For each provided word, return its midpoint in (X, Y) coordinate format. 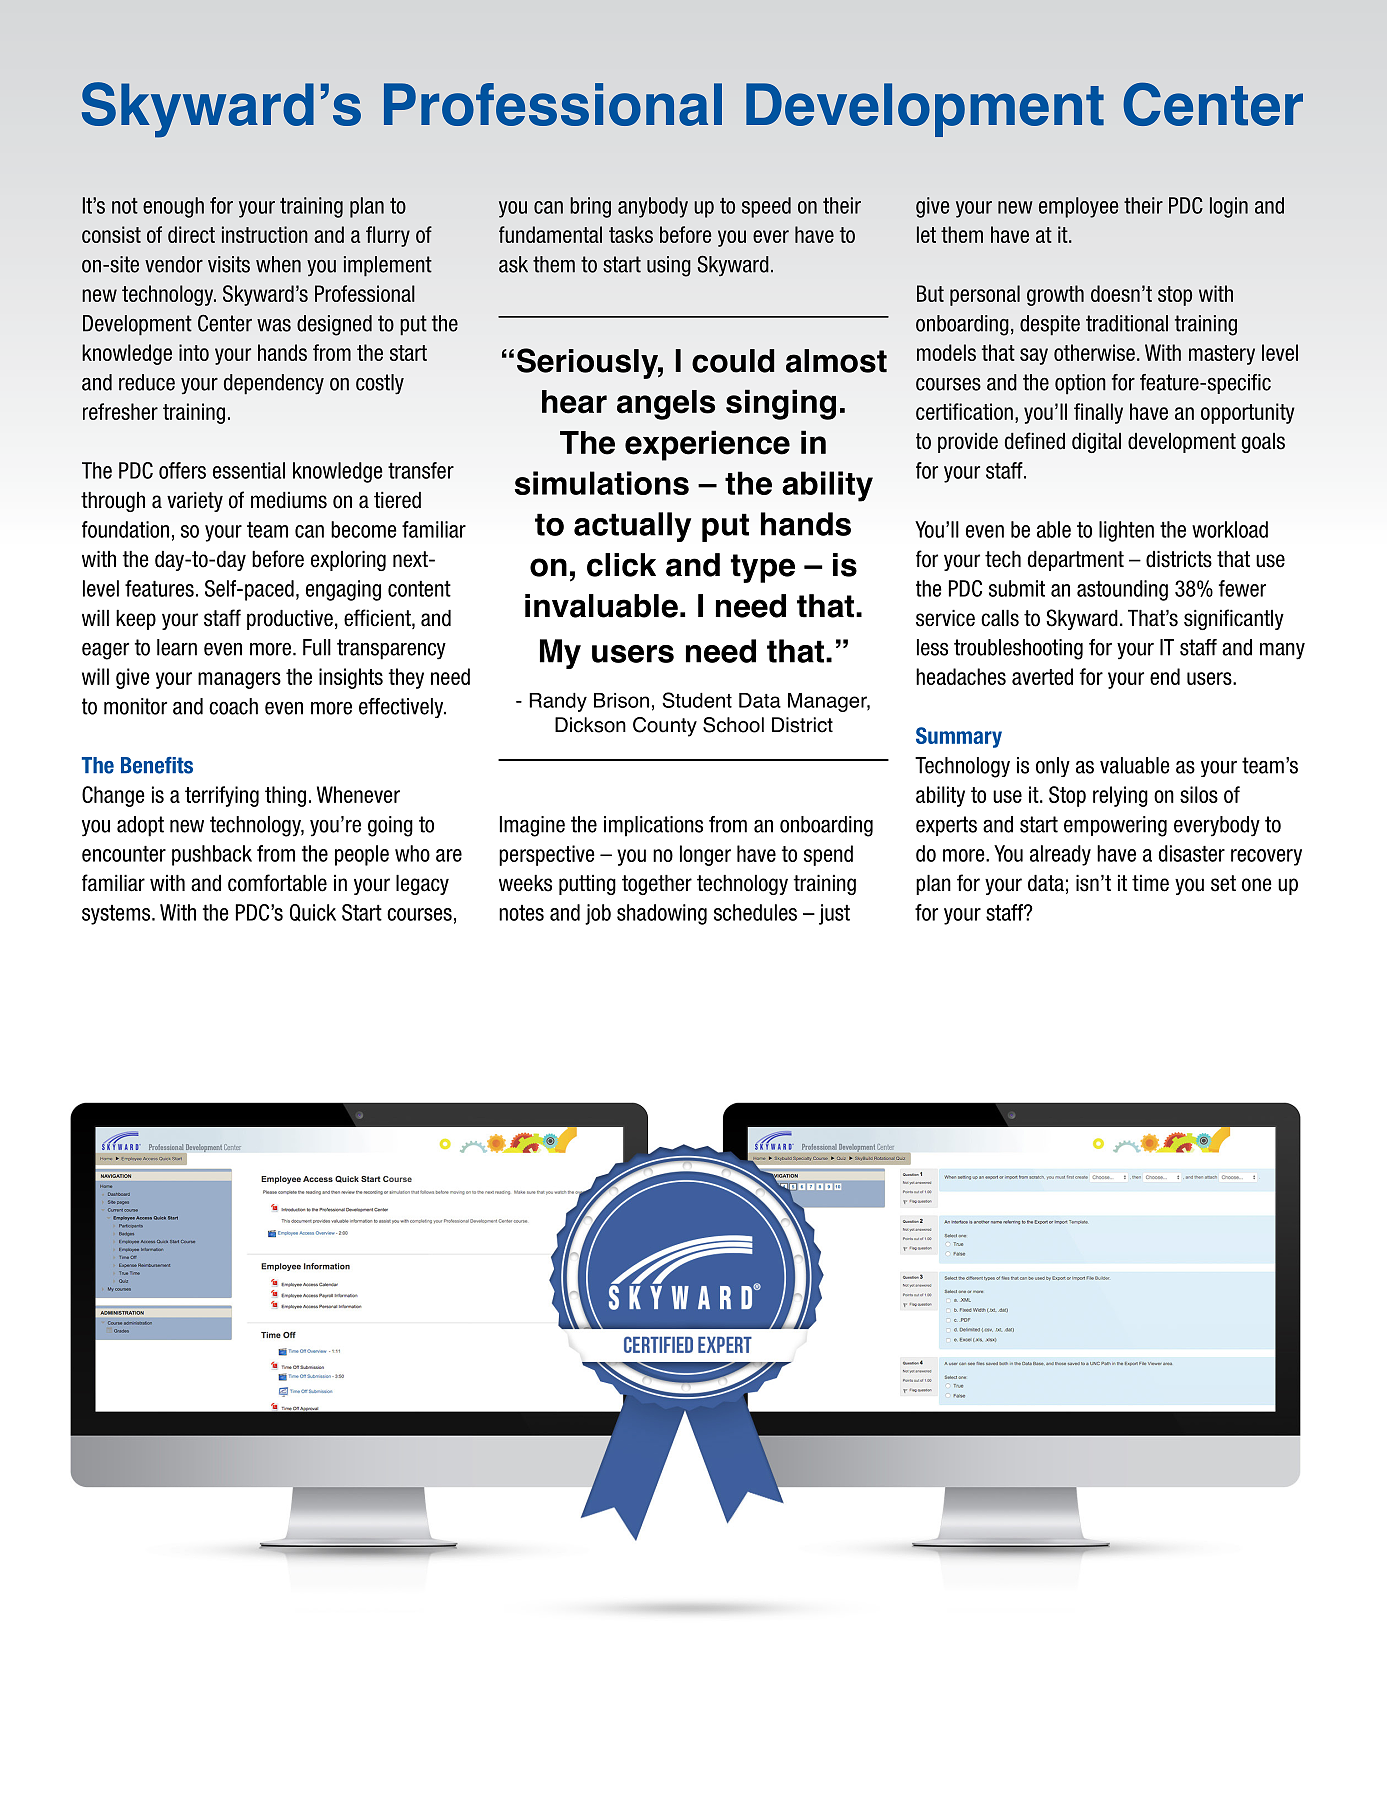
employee (1078, 207)
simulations (602, 483)
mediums (289, 500)
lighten (1126, 531)
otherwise (1094, 352)
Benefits (157, 765)
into (194, 352)
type (763, 568)
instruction (265, 234)
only (1053, 767)
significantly (1234, 619)
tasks (631, 234)
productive (290, 620)
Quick (313, 913)
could (733, 361)
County (665, 727)
